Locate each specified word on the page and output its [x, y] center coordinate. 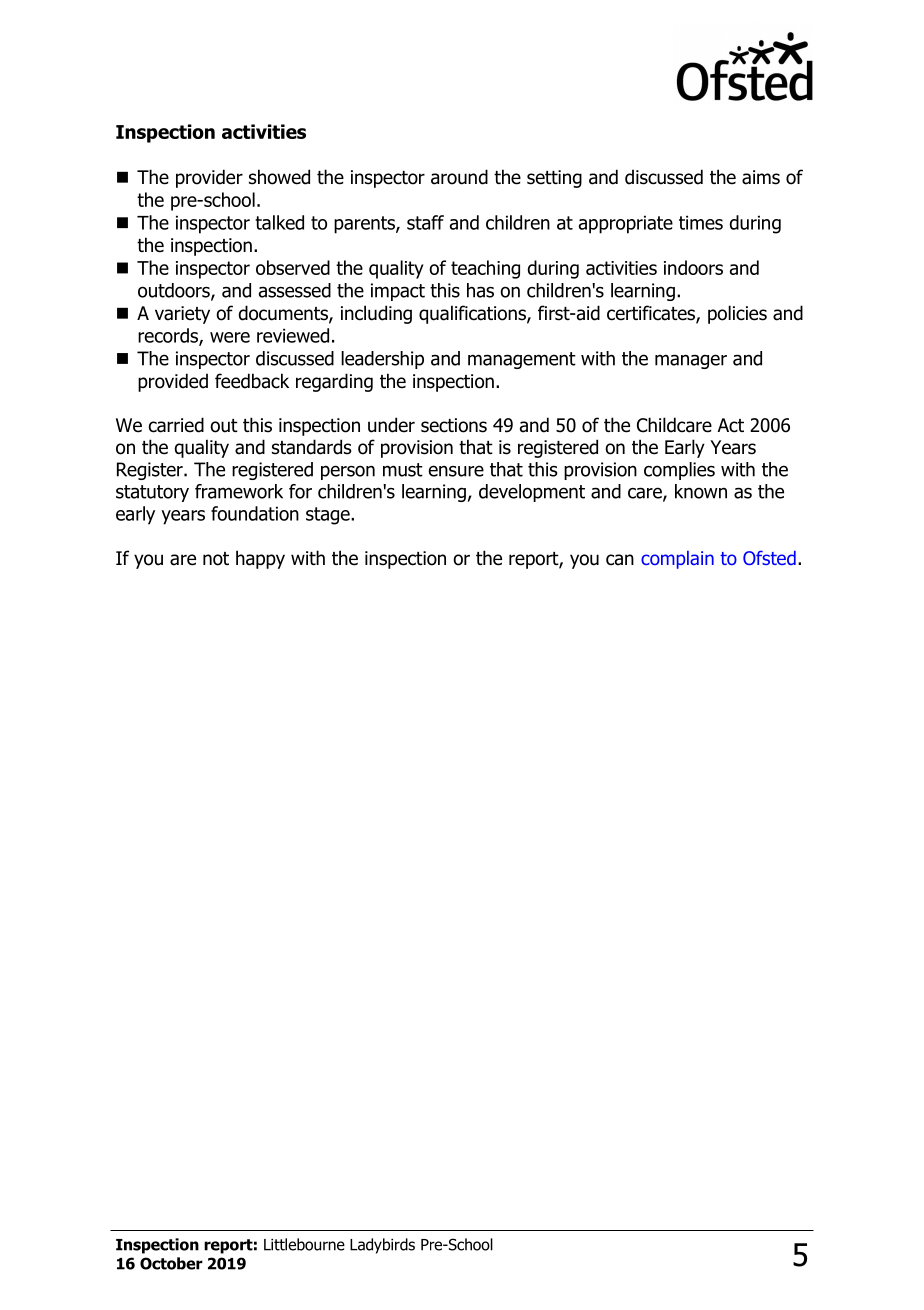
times [701, 222]
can [620, 560]
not [216, 559]
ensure [456, 471]
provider [209, 178]
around [459, 177]
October [171, 1263]
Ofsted [769, 558]
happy [260, 559]
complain [677, 560]
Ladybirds [382, 1246]
